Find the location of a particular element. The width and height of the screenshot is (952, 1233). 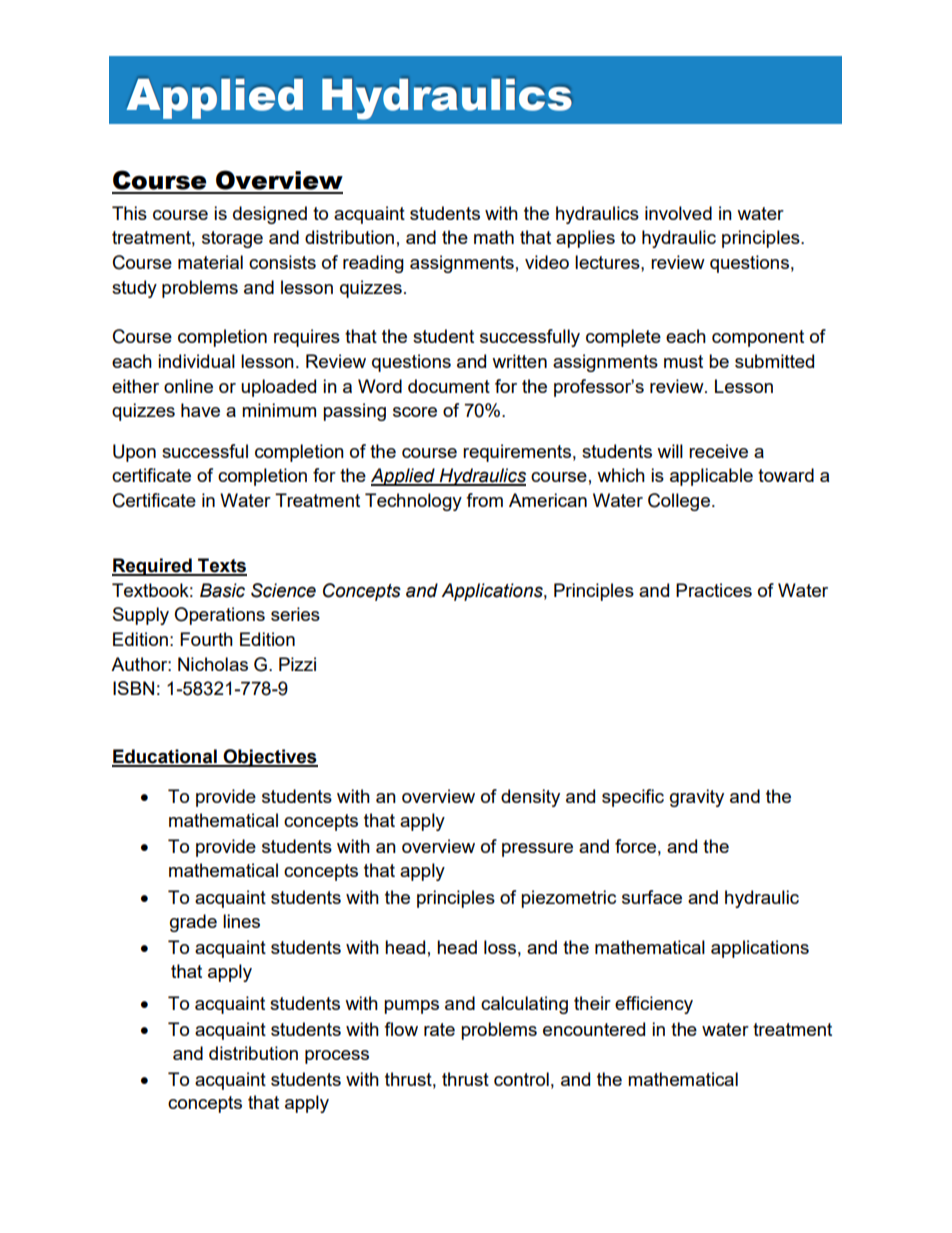

grade is located at coordinates (193, 923).
